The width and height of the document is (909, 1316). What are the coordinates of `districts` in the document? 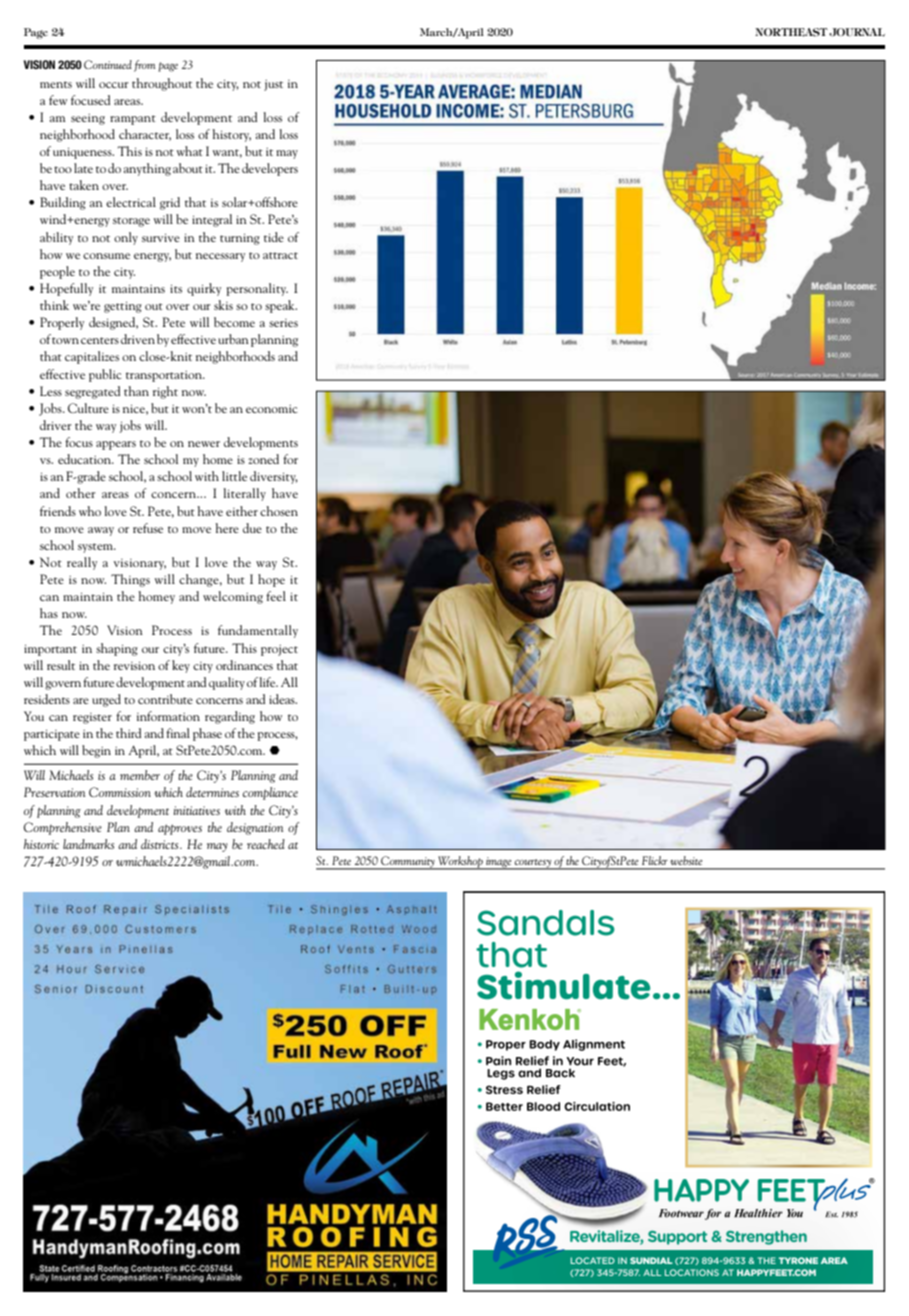 It's located at (161, 844).
